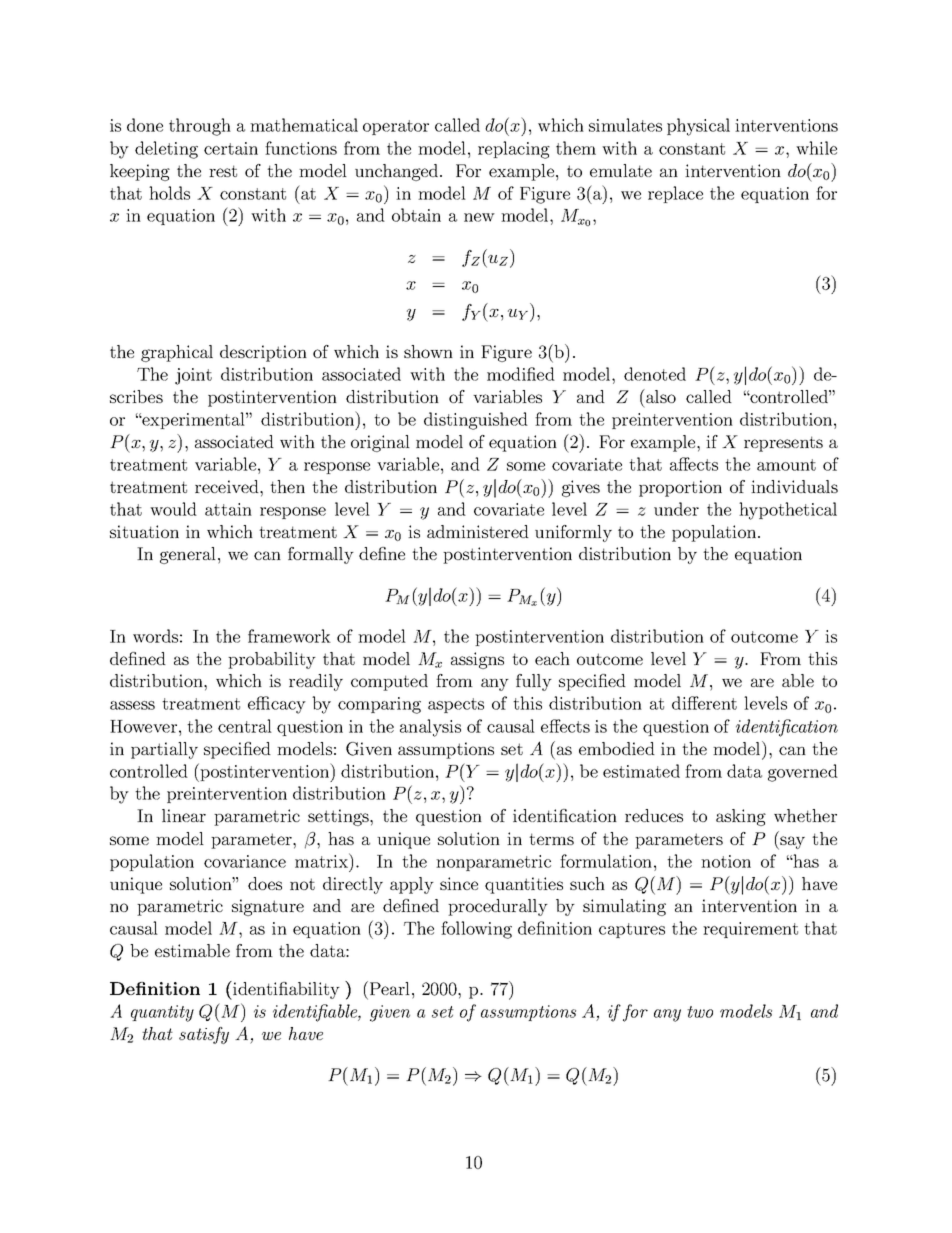 The image size is (952, 1233). Describe the element at coordinates (476, 421) in the screenshot. I see `distinguished` at that location.
